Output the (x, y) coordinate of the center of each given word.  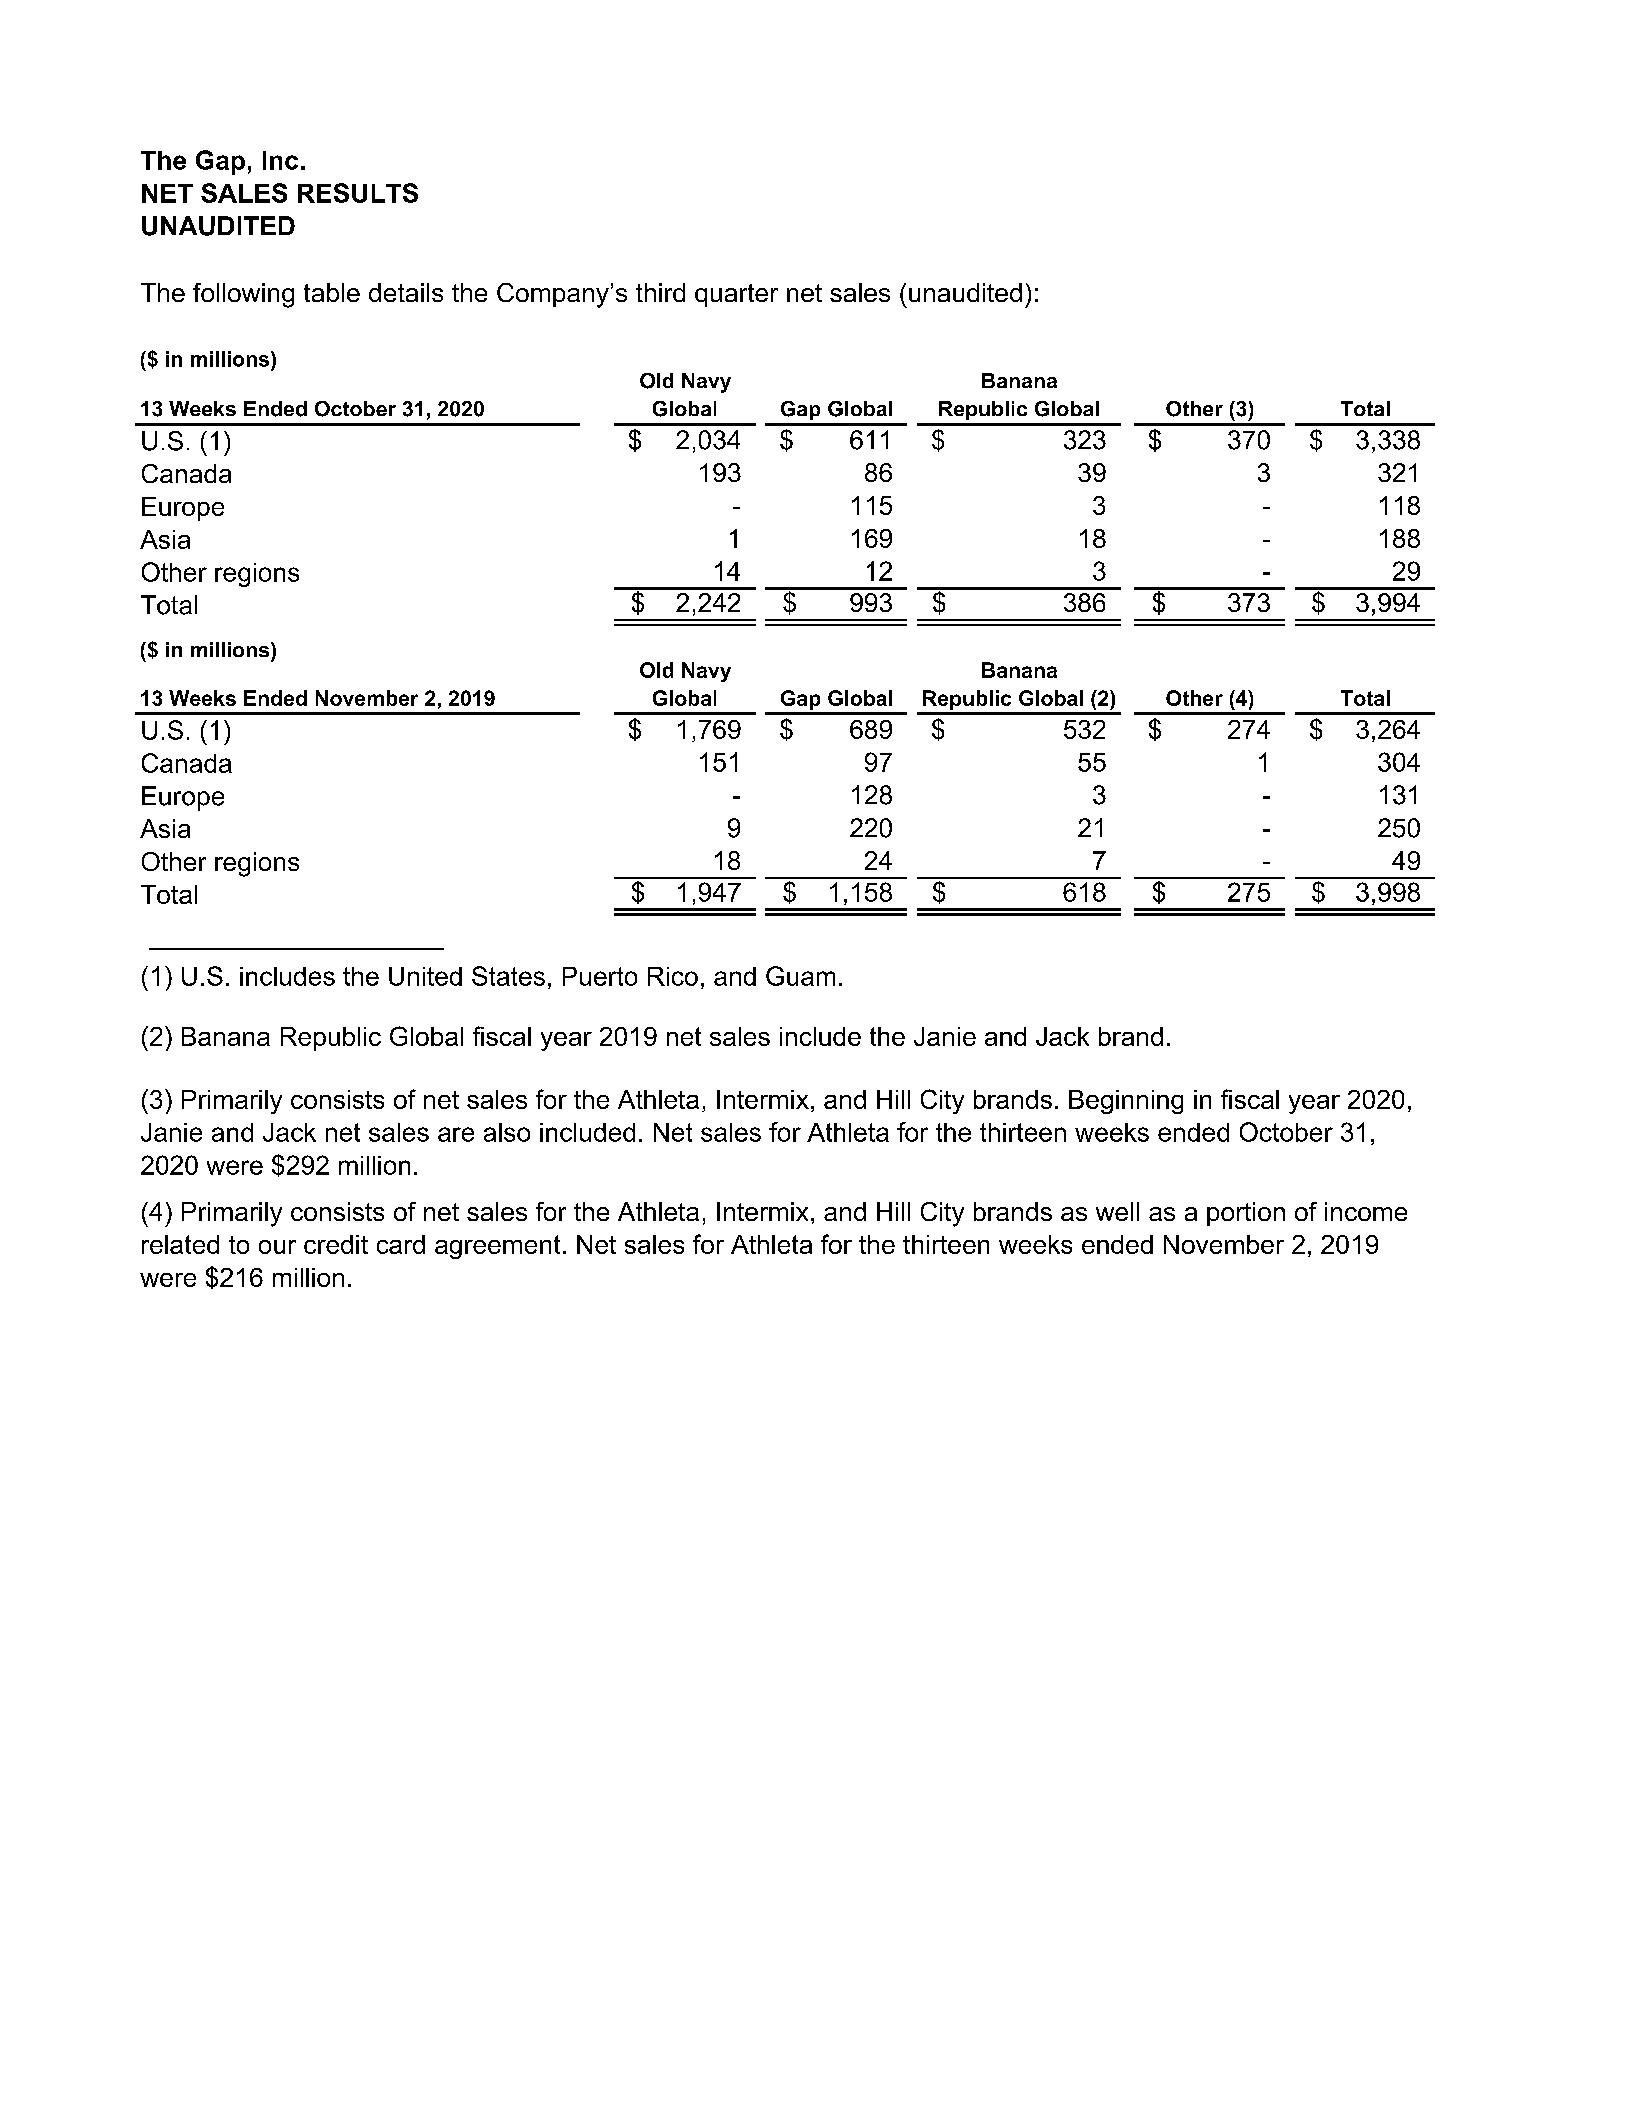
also (507, 1132)
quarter (736, 295)
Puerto (600, 976)
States (508, 976)
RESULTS (358, 193)
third (660, 292)
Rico (673, 976)
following (243, 295)
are (456, 1134)
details (406, 292)
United (425, 976)
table (332, 292)
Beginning (1126, 1102)
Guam (800, 976)
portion (1246, 1214)
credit (336, 1244)
